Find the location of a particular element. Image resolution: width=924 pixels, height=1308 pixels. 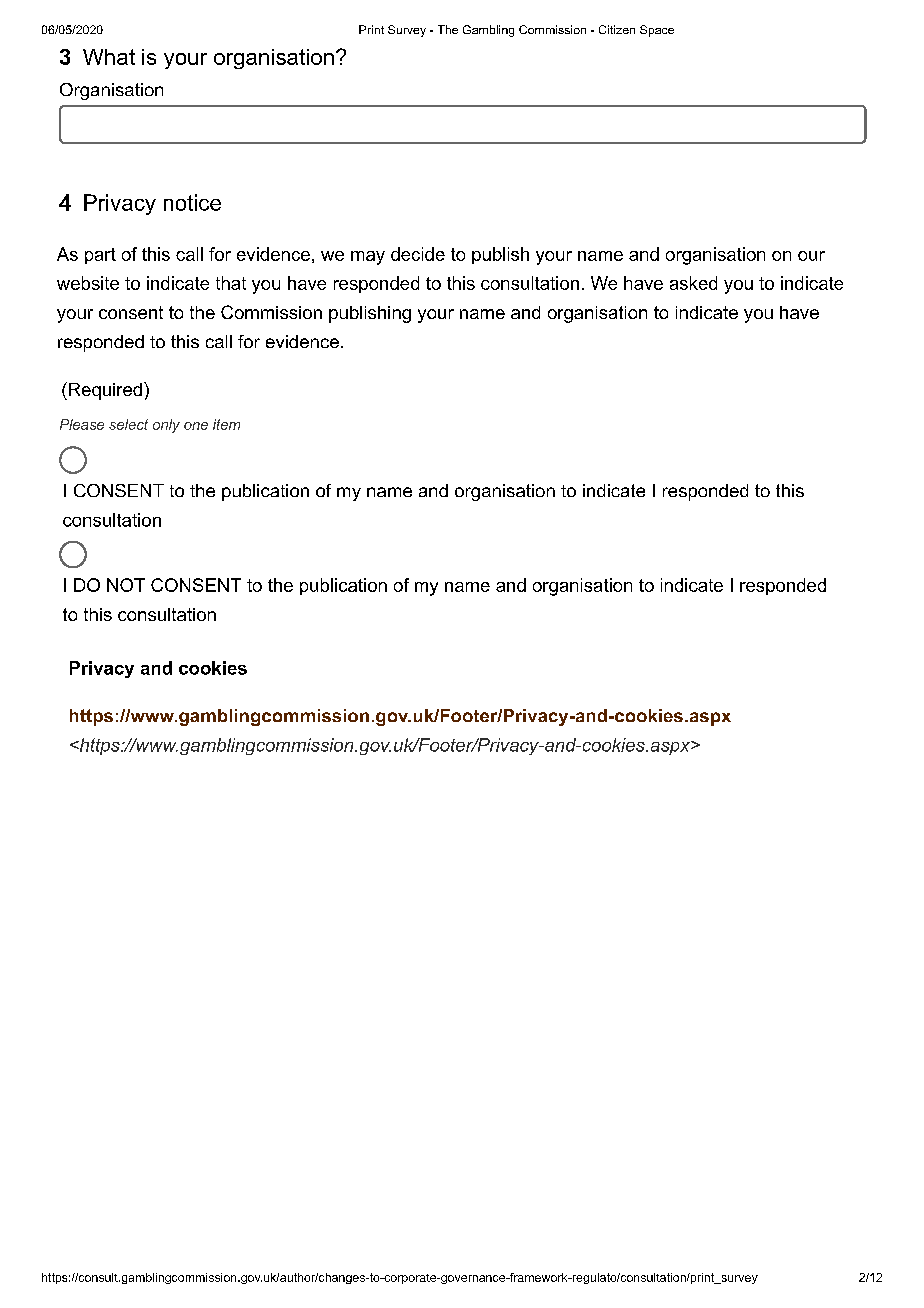

What is located at coordinates (109, 57).
